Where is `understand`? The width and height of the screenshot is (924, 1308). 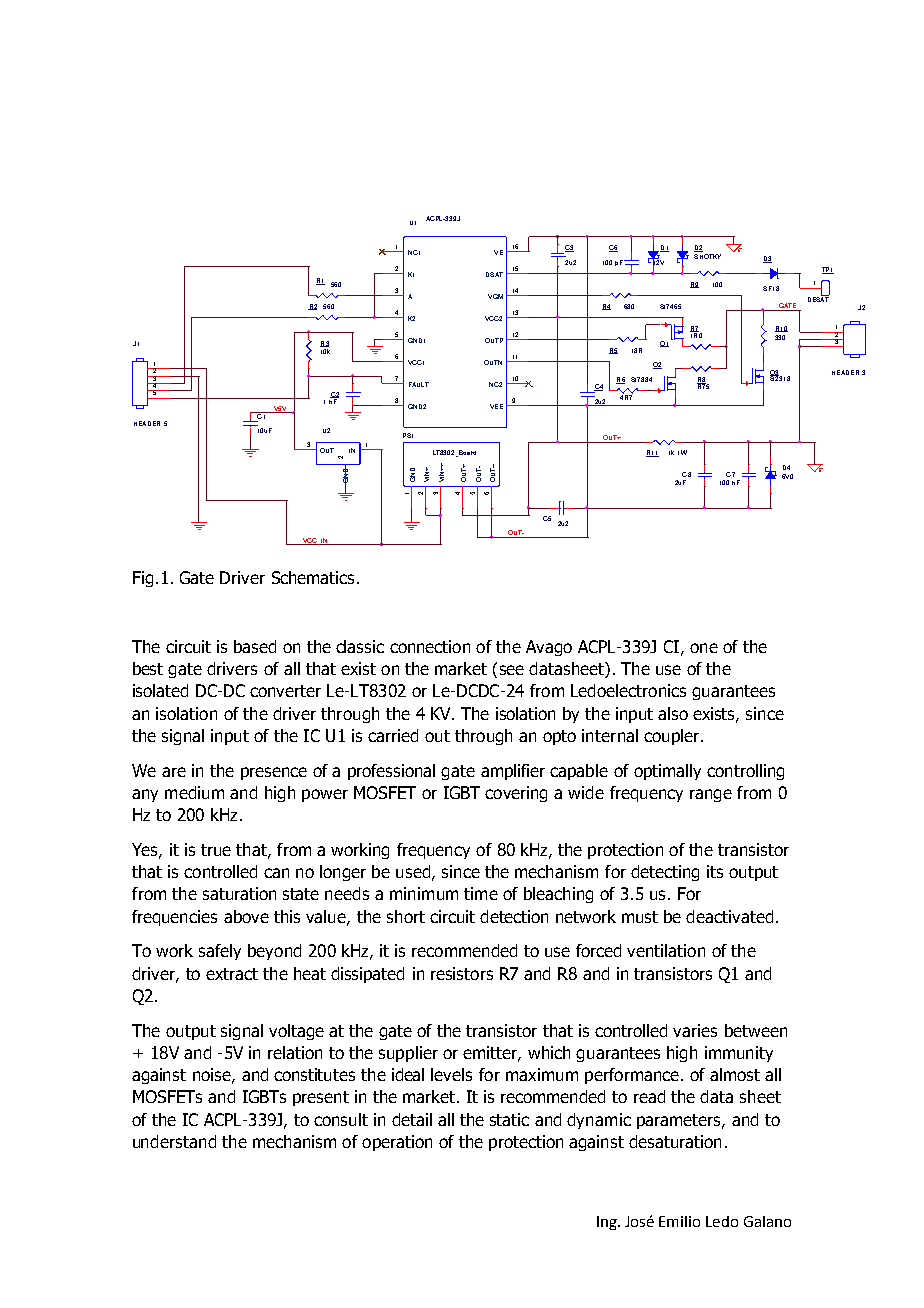
understand is located at coordinates (174, 1141).
